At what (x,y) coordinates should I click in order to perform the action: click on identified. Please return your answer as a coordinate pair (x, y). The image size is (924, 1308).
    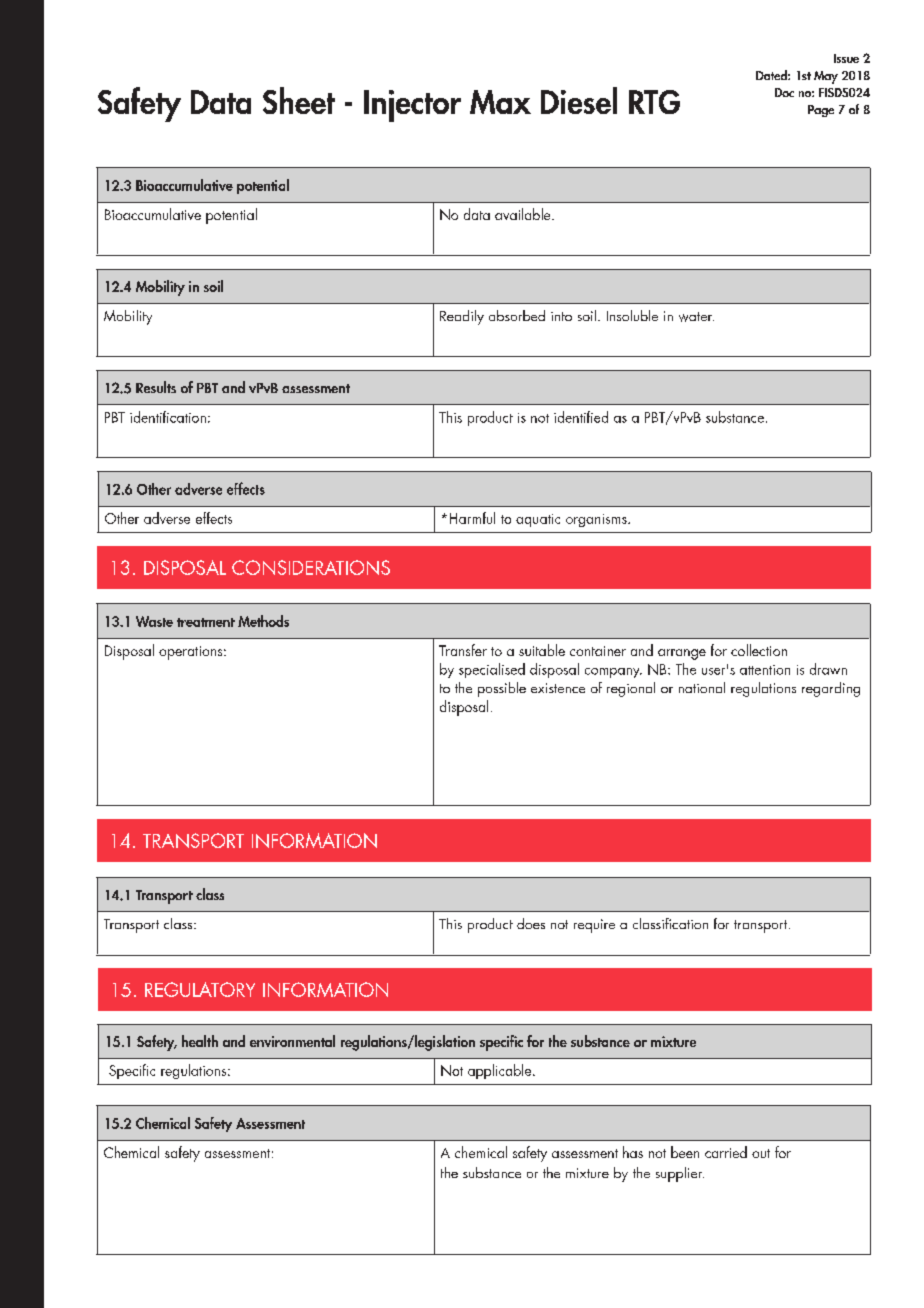
    Looking at the image, I should click on (581, 417).
